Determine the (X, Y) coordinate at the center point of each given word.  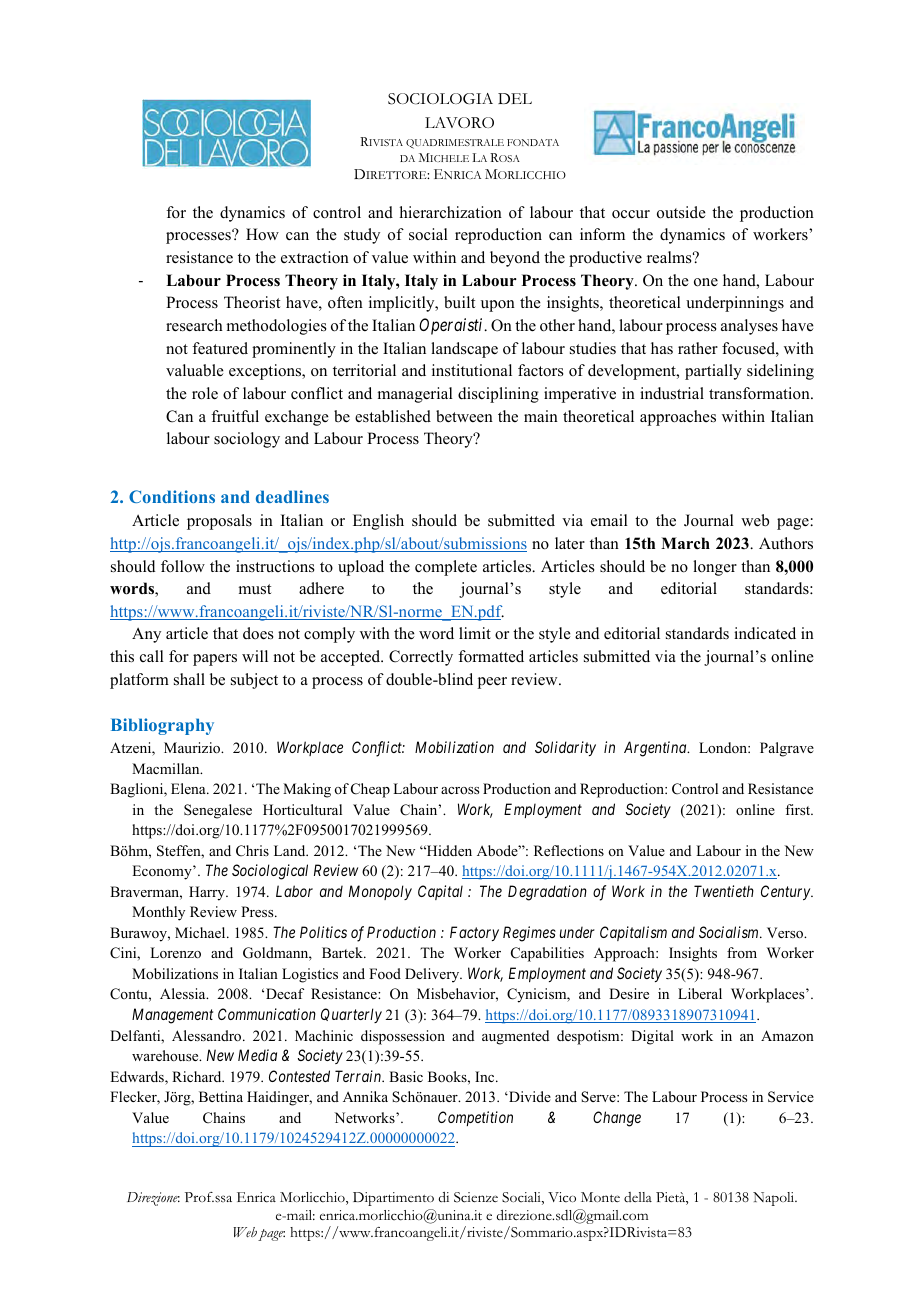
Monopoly (380, 892)
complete (446, 568)
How (262, 234)
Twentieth (724, 891)
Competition (475, 1118)
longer (715, 568)
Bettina (221, 1096)
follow (183, 566)
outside (681, 212)
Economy (163, 872)
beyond (515, 259)
